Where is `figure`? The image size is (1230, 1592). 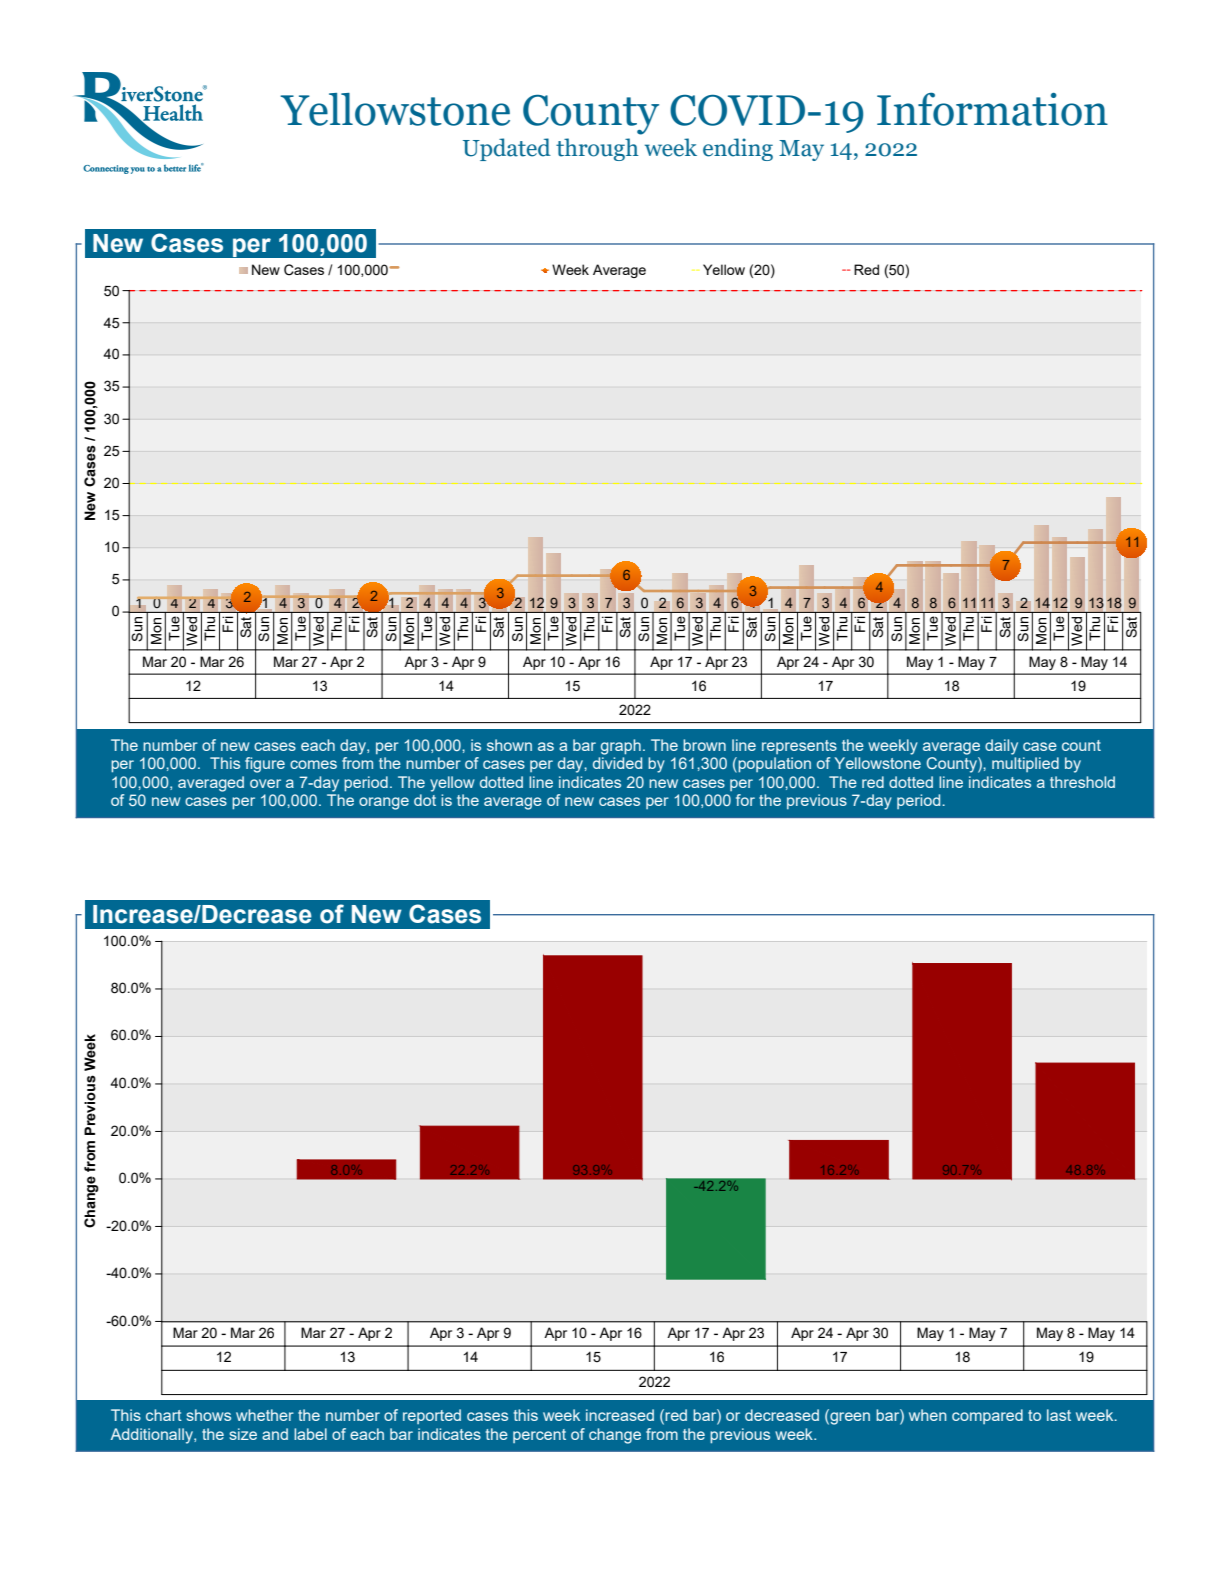 figure is located at coordinates (265, 765).
